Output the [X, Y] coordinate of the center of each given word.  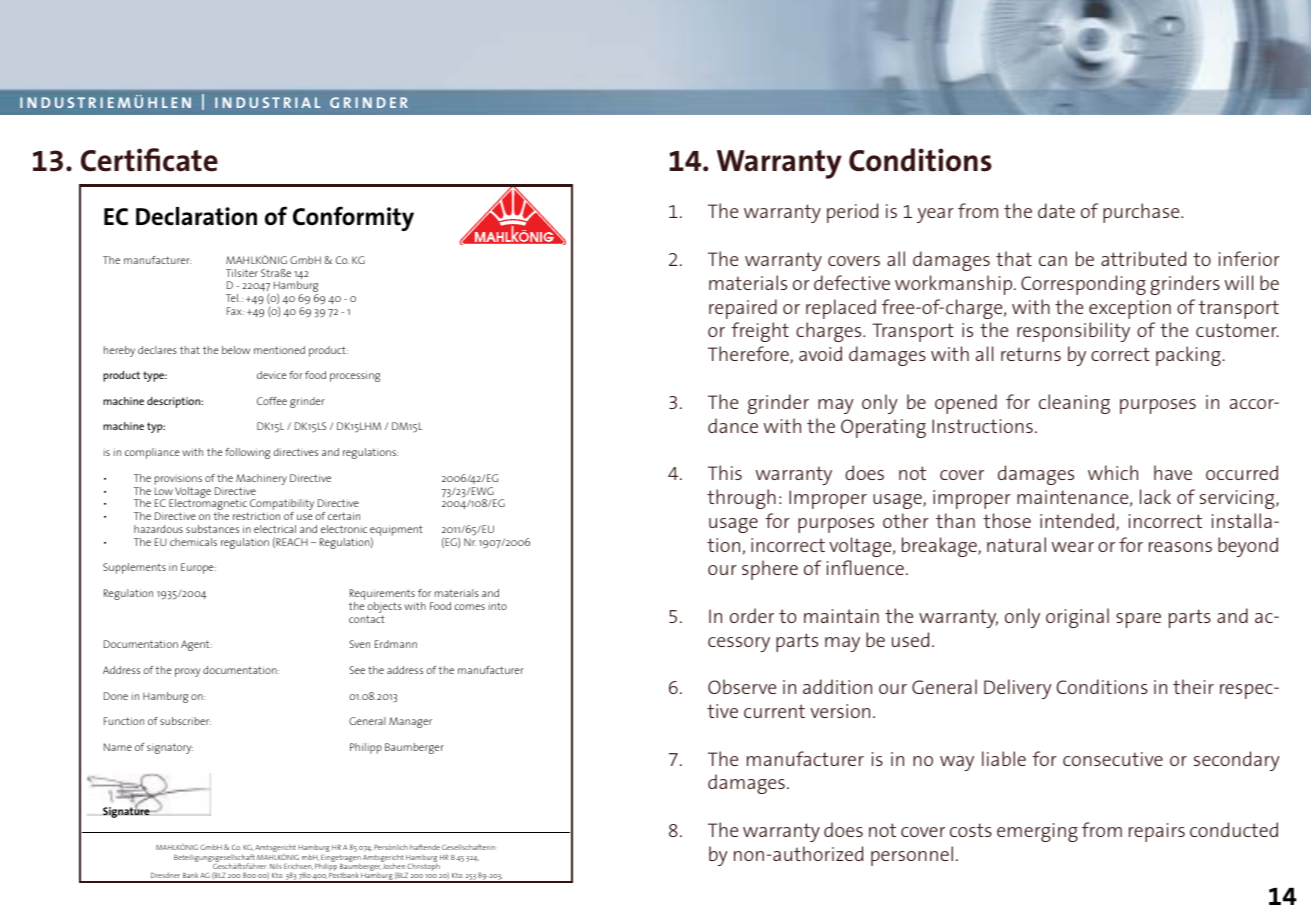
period [852, 213]
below [236, 350]
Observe [742, 686]
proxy [187, 672]
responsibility [1073, 332]
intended [1077, 520]
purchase [1142, 213]
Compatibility [282, 506]
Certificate [149, 160]
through [741, 499]
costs [971, 830]
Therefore [749, 355]
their [1193, 686]
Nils [276, 866]
